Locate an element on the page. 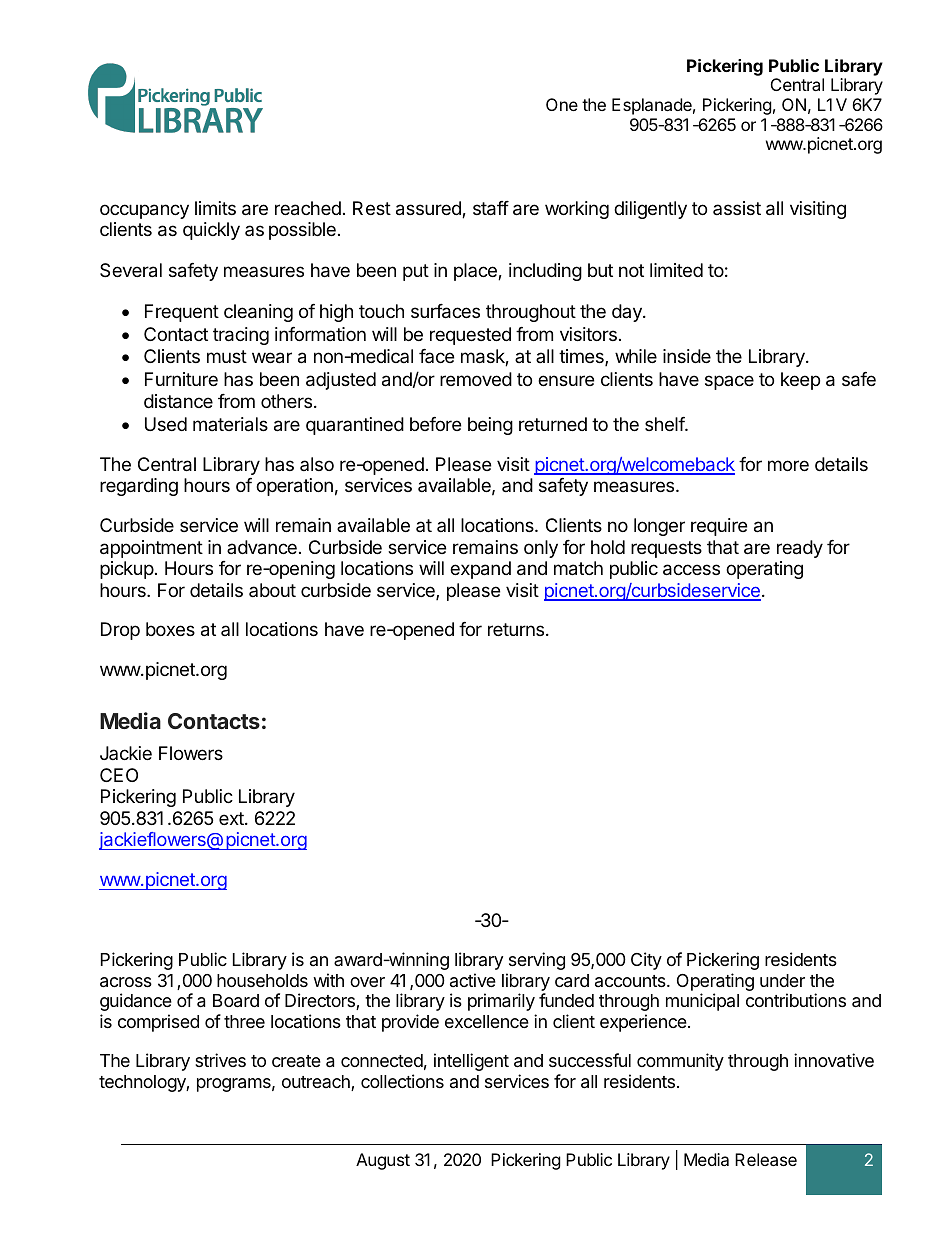 This image has height=1233, width=952. requested is located at coordinates (470, 336).
